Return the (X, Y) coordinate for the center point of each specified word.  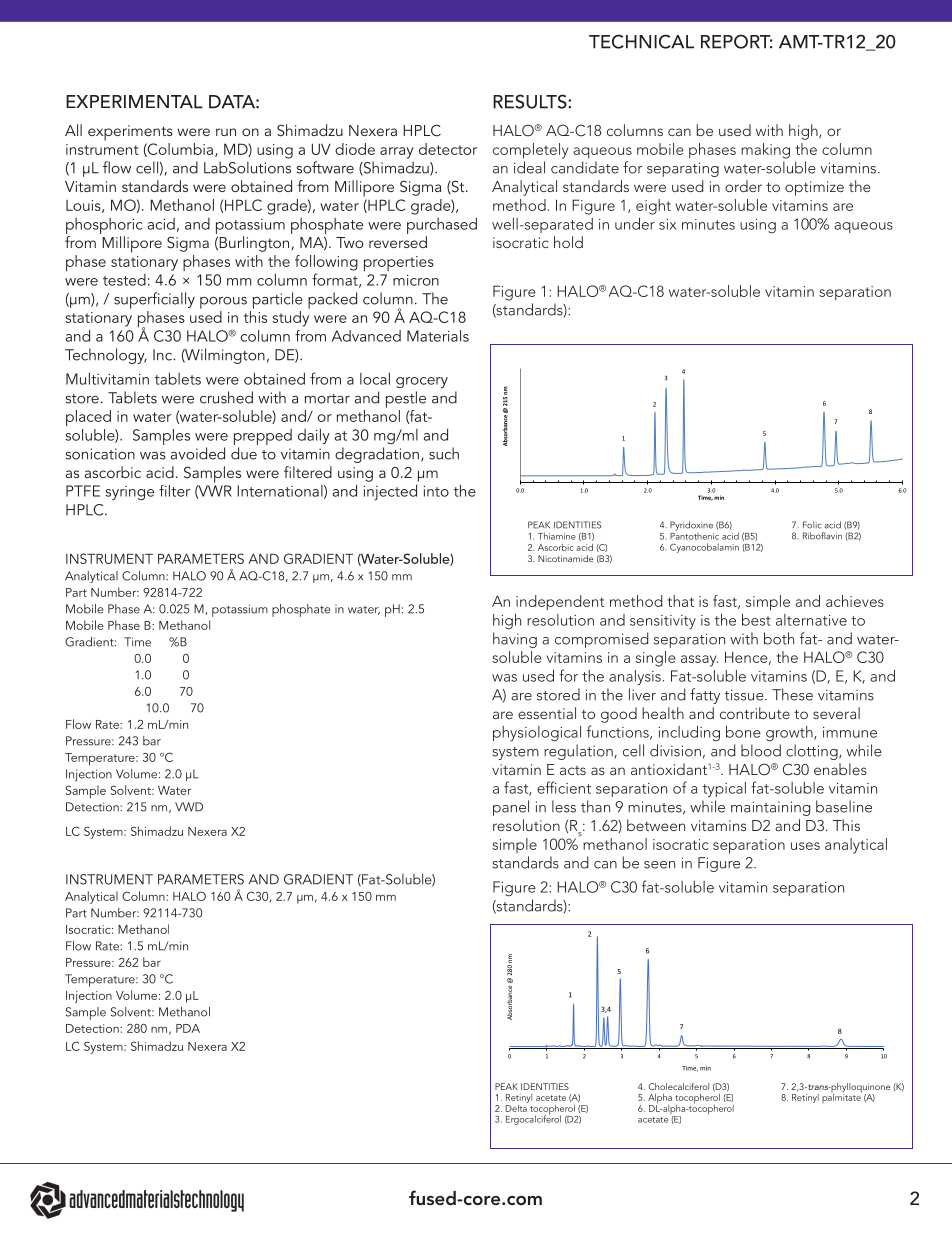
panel (511, 808)
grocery (422, 382)
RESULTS (531, 101)
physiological (537, 733)
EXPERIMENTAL (134, 102)
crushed (226, 397)
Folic (812, 525)
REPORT (737, 41)
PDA (188, 1028)
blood (761, 750)
